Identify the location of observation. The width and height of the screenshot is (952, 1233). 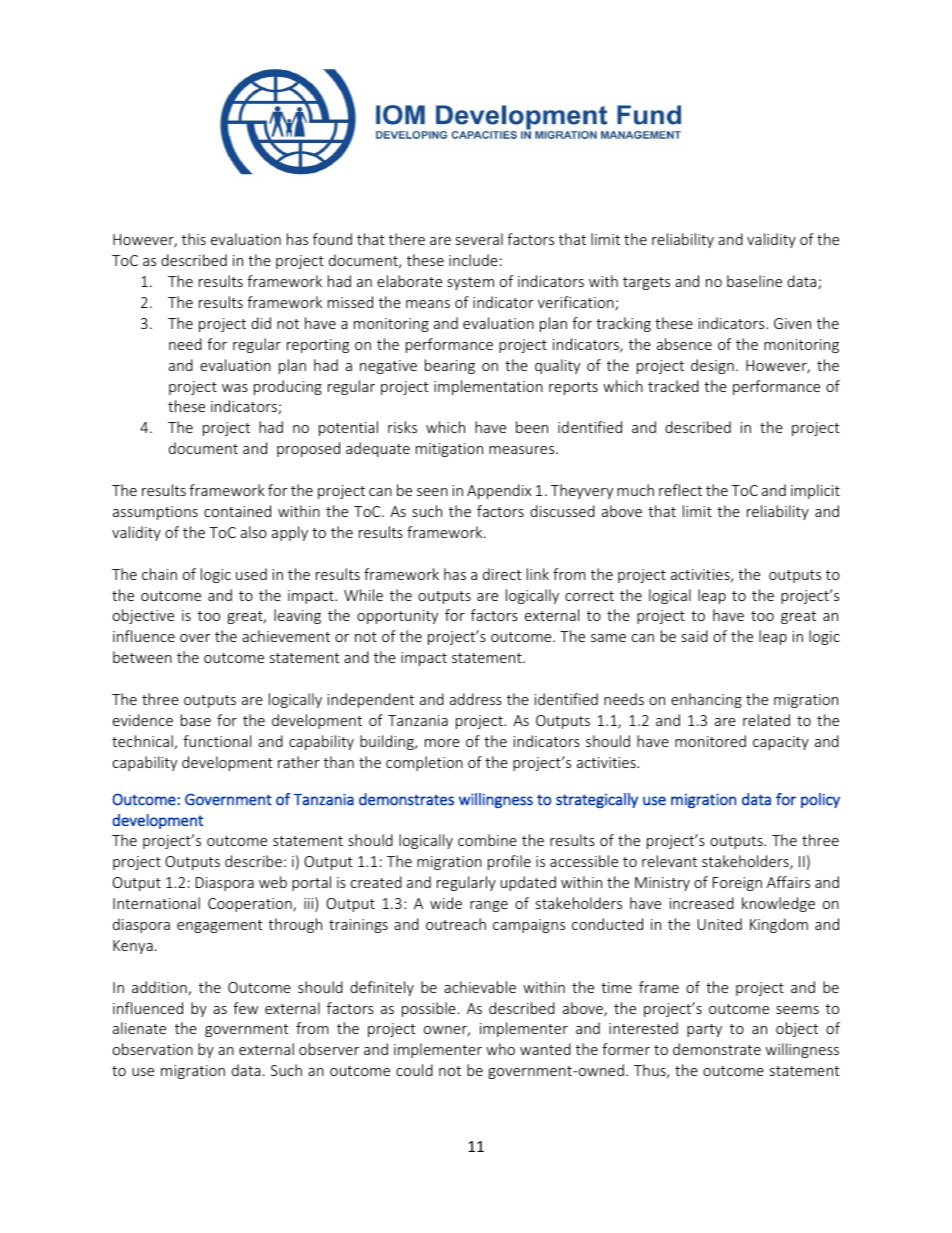
(153, 1049).
